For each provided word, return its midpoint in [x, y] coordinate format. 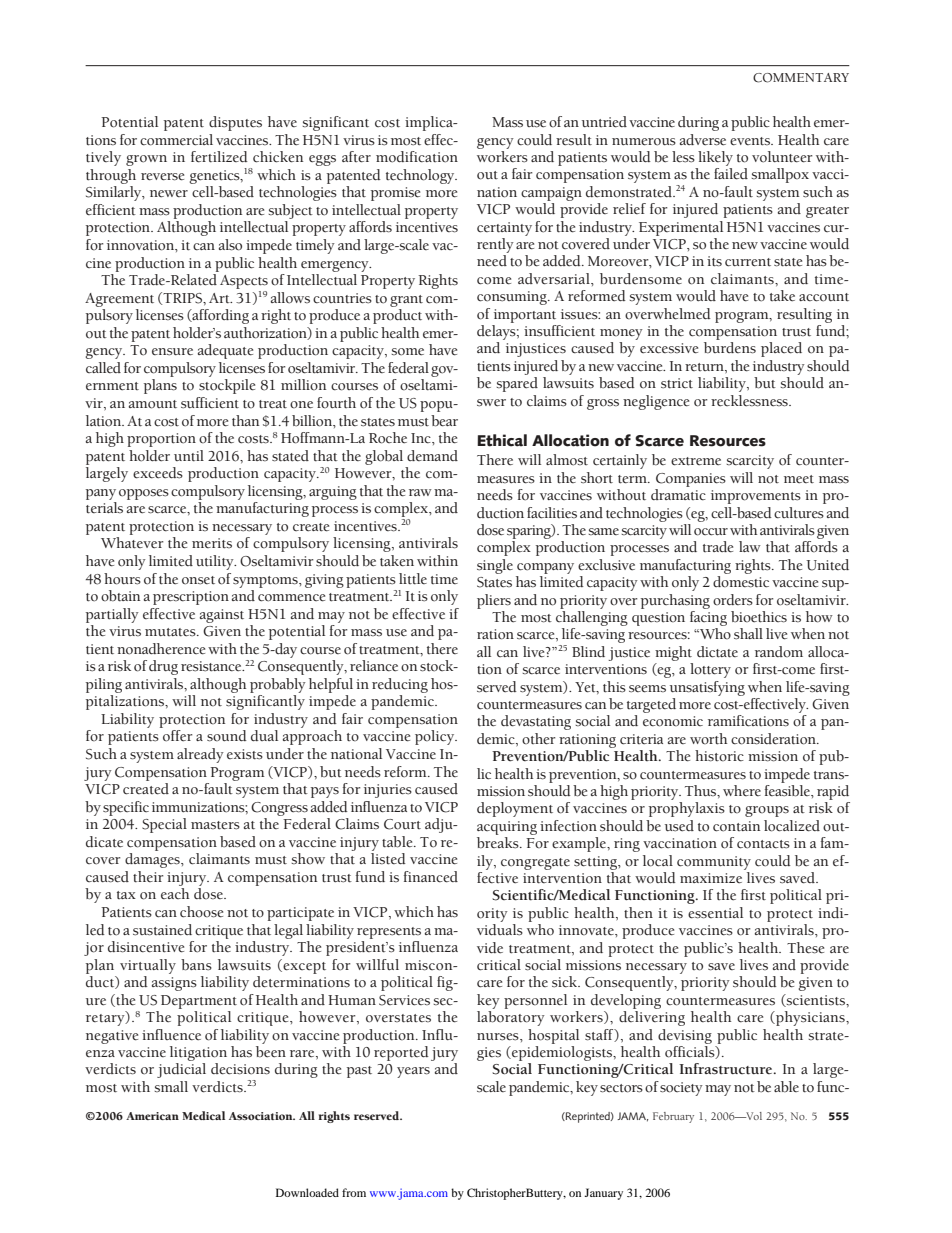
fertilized [219, 157]
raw [420, 492]
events [751, 141]
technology [421, 176]
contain [736, 826]
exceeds [158, 473]
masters [215, 825]
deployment [515, 809]
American [152, 1116]
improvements [756, 497]
